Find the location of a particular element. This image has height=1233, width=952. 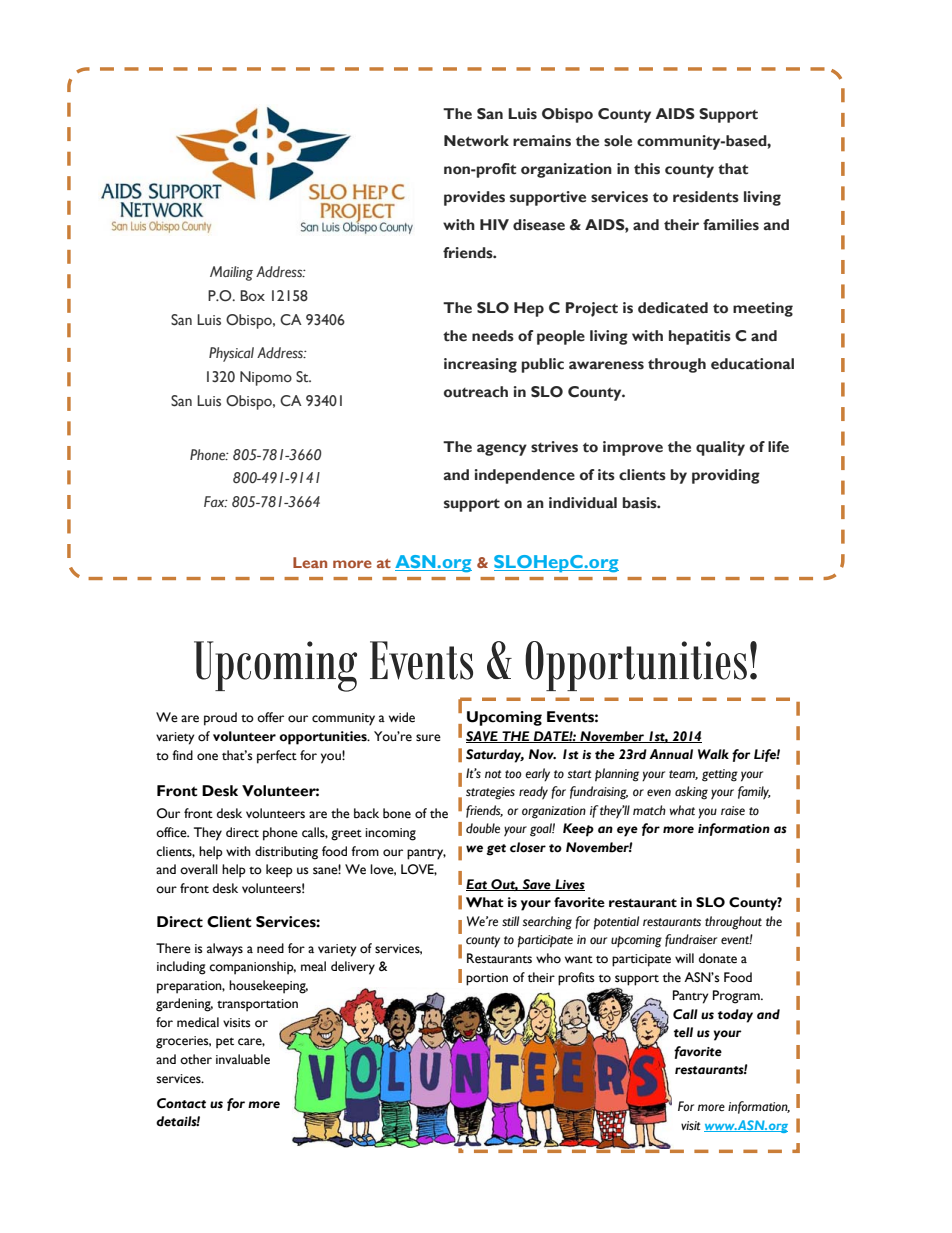

sure is located at coordinates (428, 738).
